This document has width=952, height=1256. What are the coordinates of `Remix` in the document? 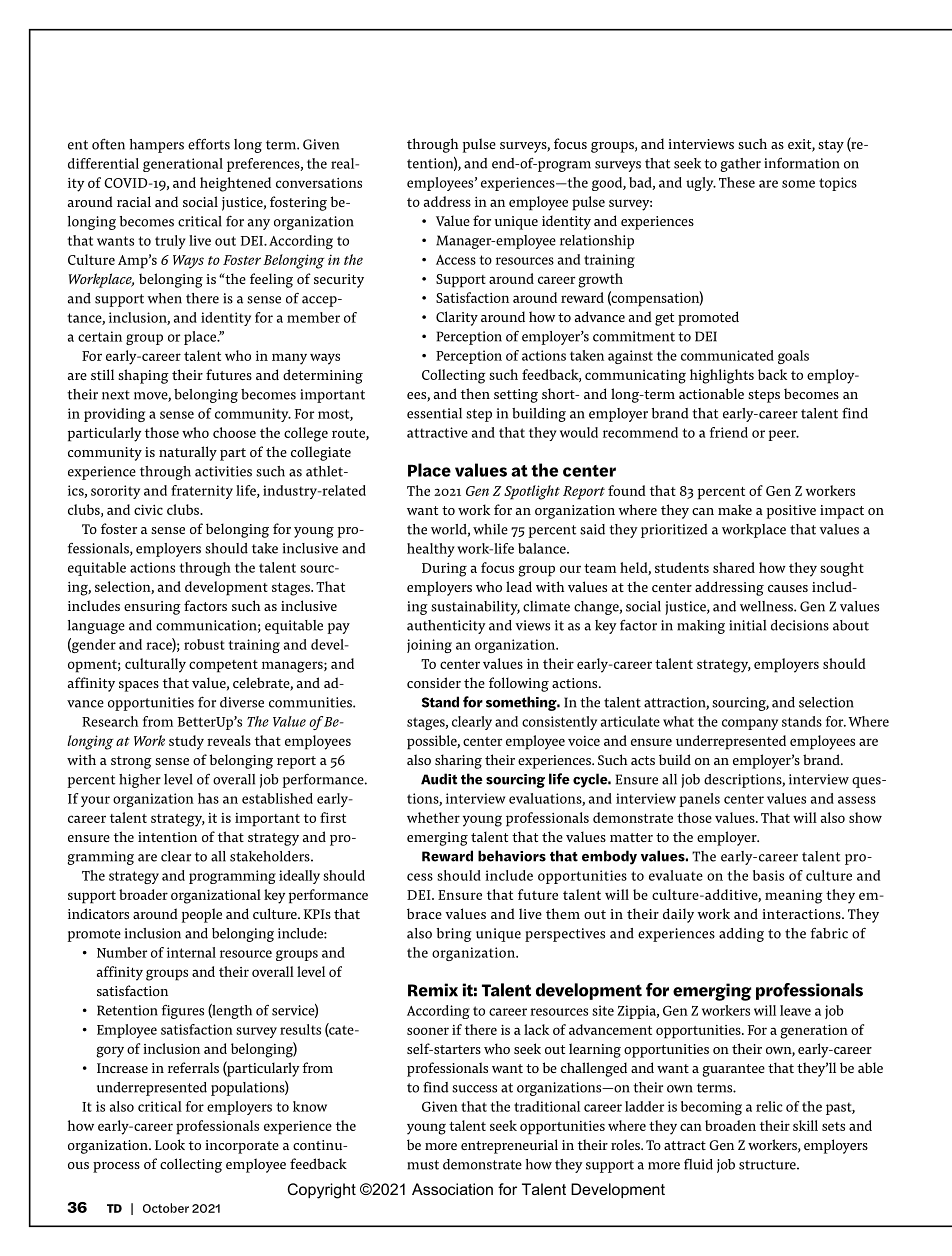 It's located at (433, 990).
